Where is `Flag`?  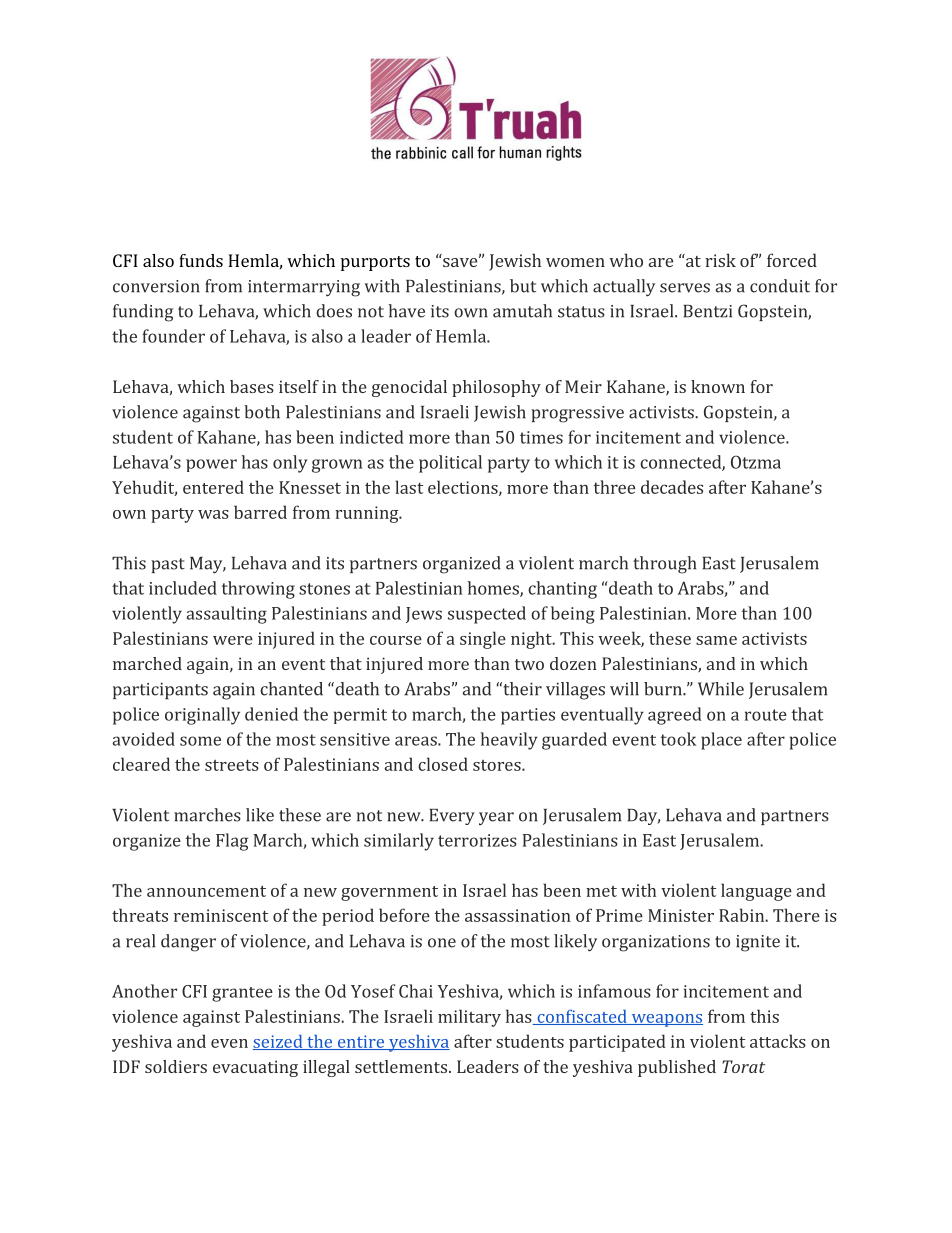
Flag is located at coordinates (232, 842).
